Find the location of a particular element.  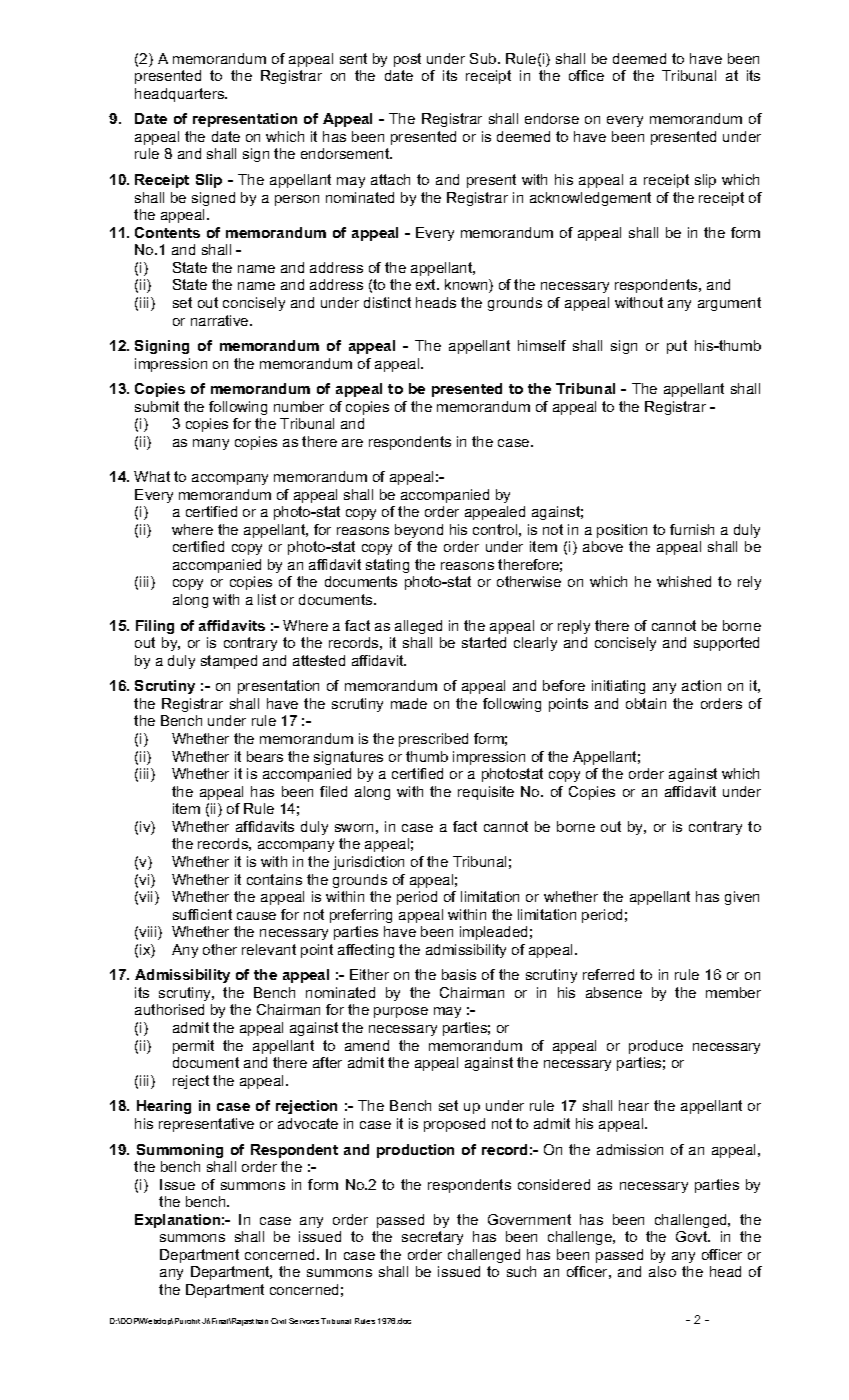

person is located at coordinates (297, 200).
